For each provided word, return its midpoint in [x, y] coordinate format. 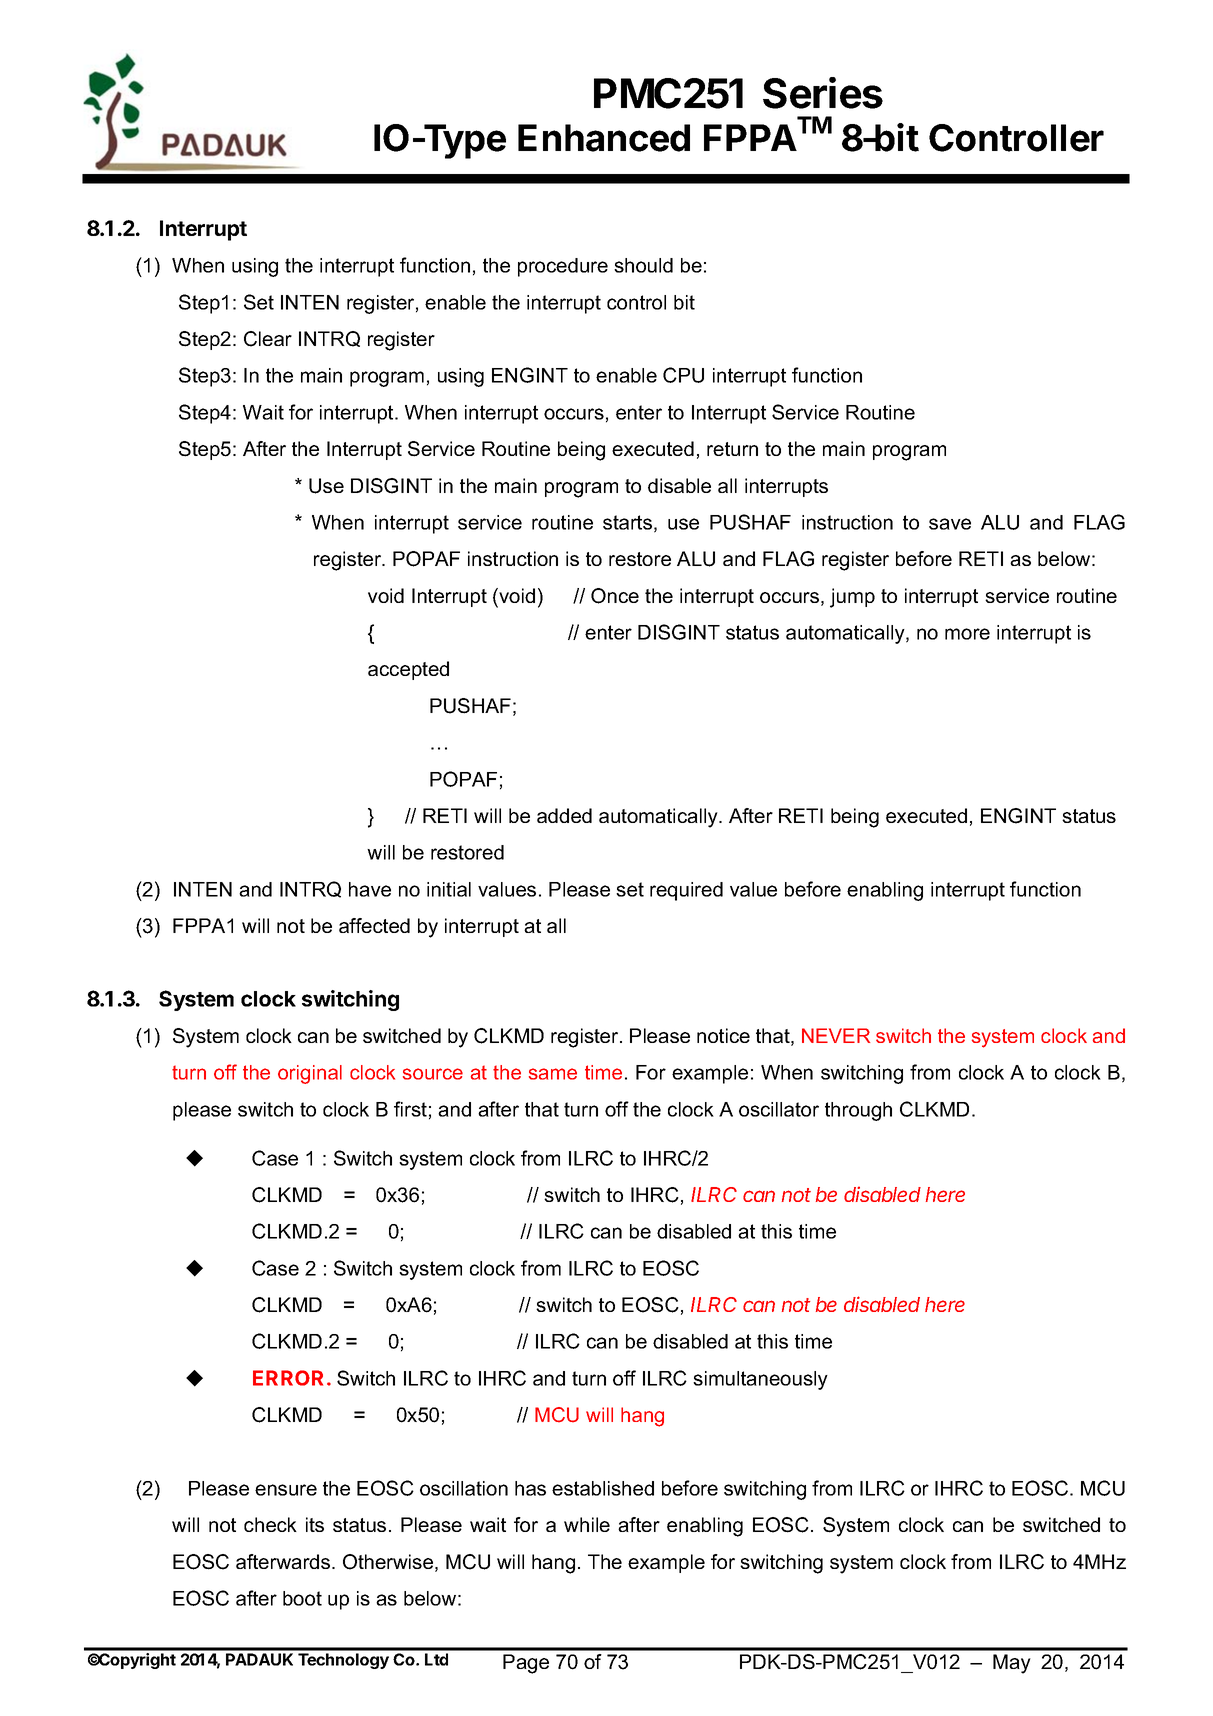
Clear [268, 339]
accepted [408, 670]
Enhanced [604, 138]
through [858, 1111]
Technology [343, 1661]
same [553, 1074]
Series [823, 93]
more [967, 634]
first [410, 1109]
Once [615, 596]
